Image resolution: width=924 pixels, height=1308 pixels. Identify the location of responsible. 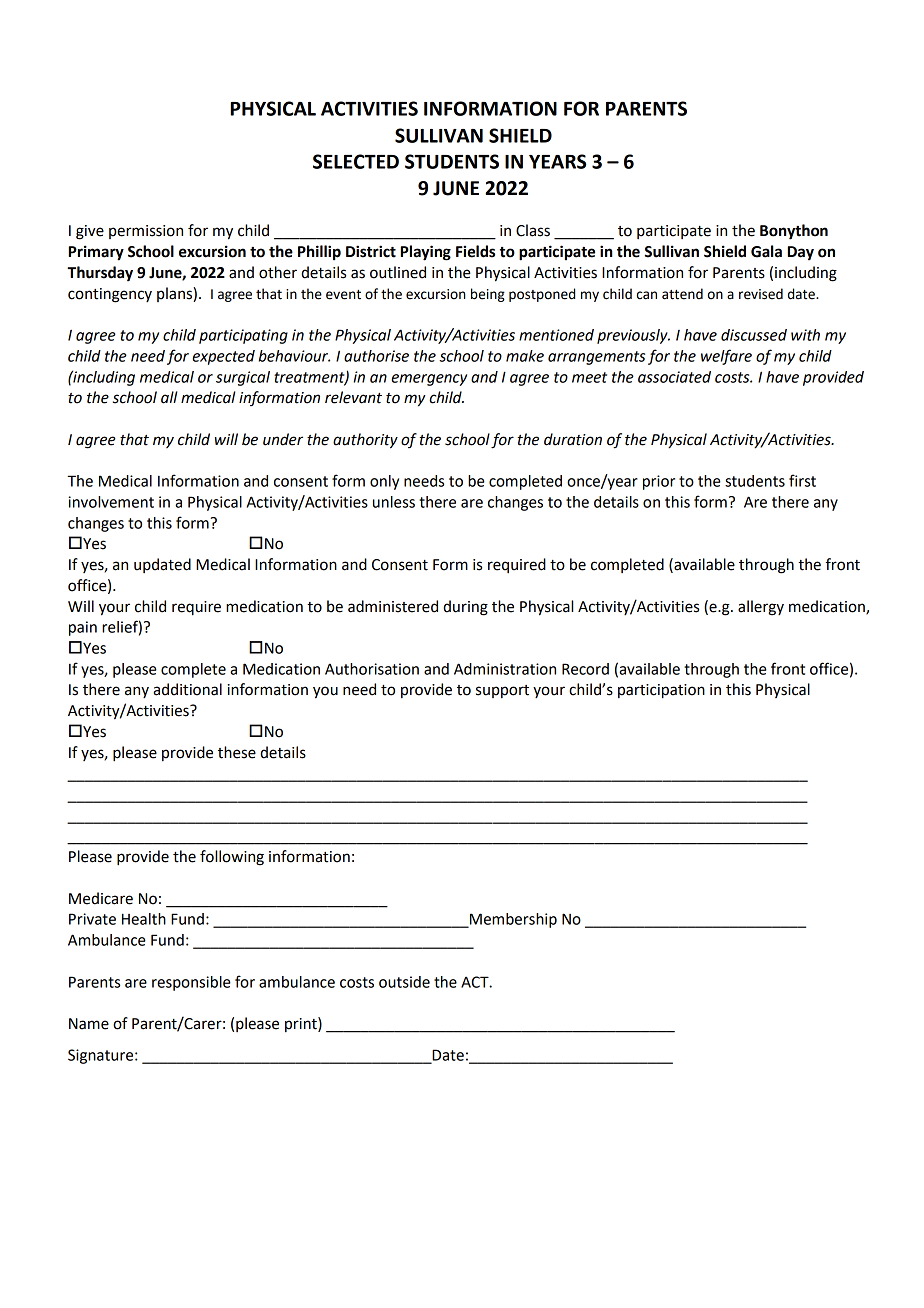
(191, 983).
